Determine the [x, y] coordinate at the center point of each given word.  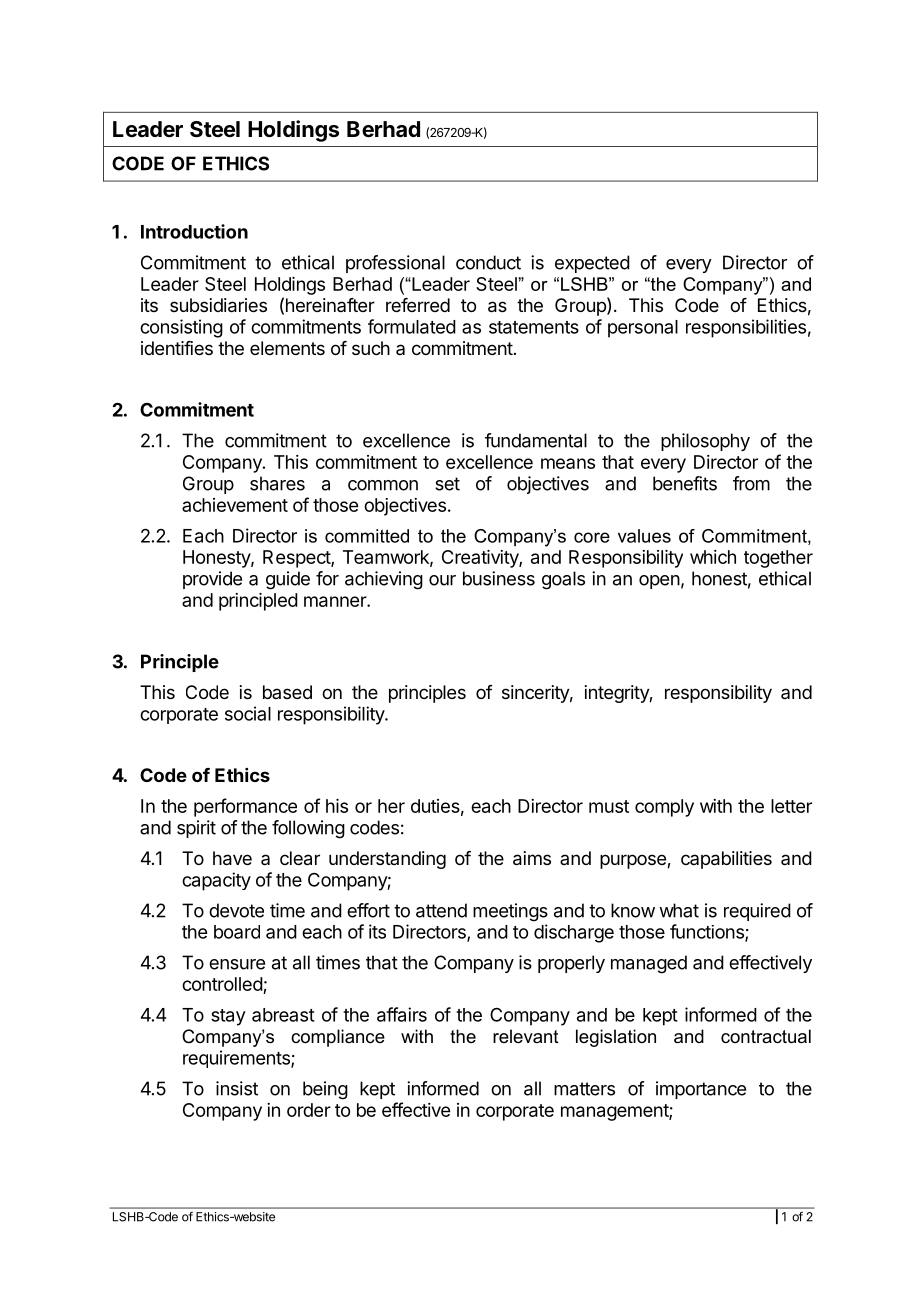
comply [664, 808]
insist [237, 1088]
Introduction [194, 231]
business [499, 578]
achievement [235, 505]
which [713, 557]
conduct [488, 262]
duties [435, 806]
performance [245, 807]
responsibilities [746, 328]
